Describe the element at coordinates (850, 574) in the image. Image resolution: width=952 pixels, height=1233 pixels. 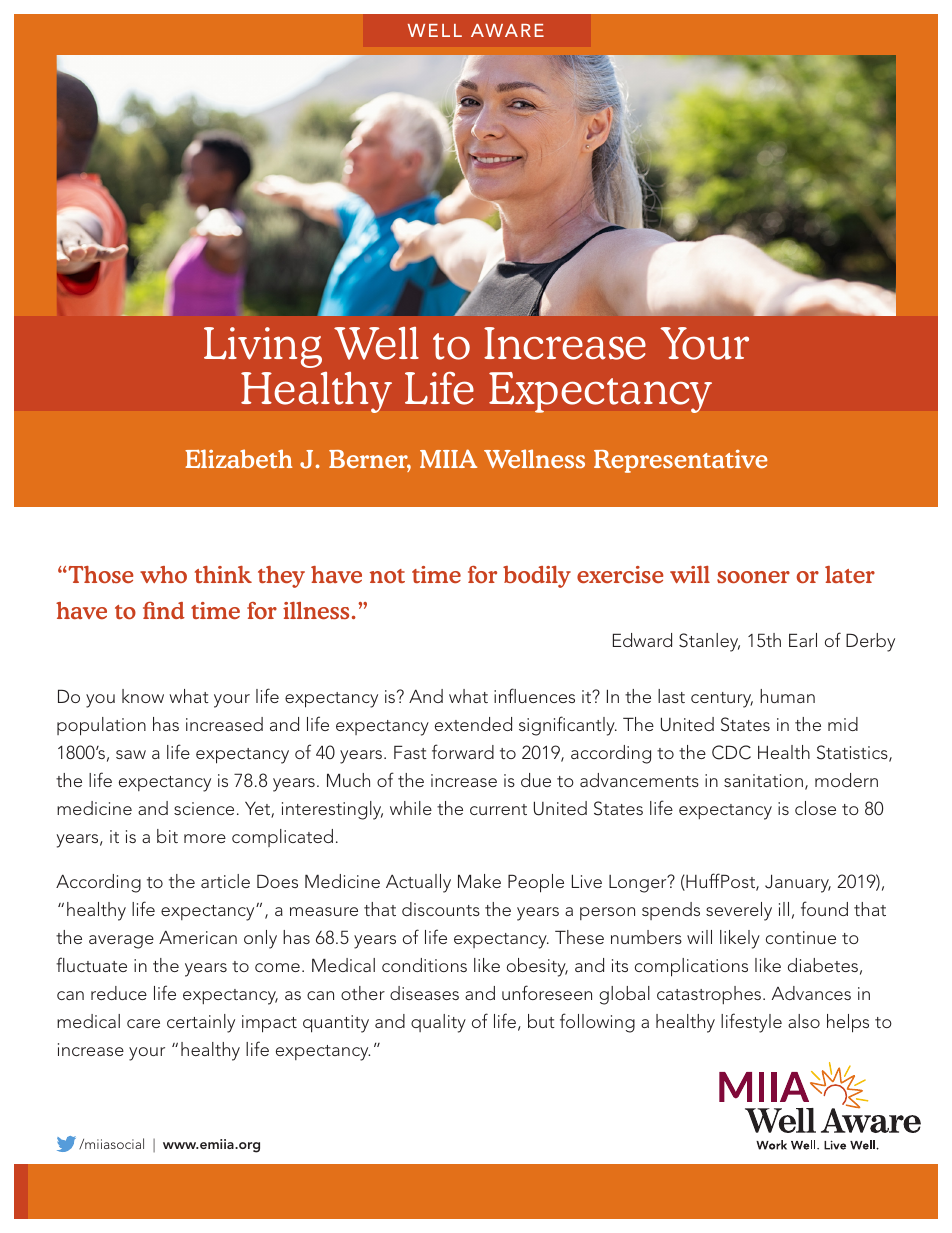
I see `later` at that location.
